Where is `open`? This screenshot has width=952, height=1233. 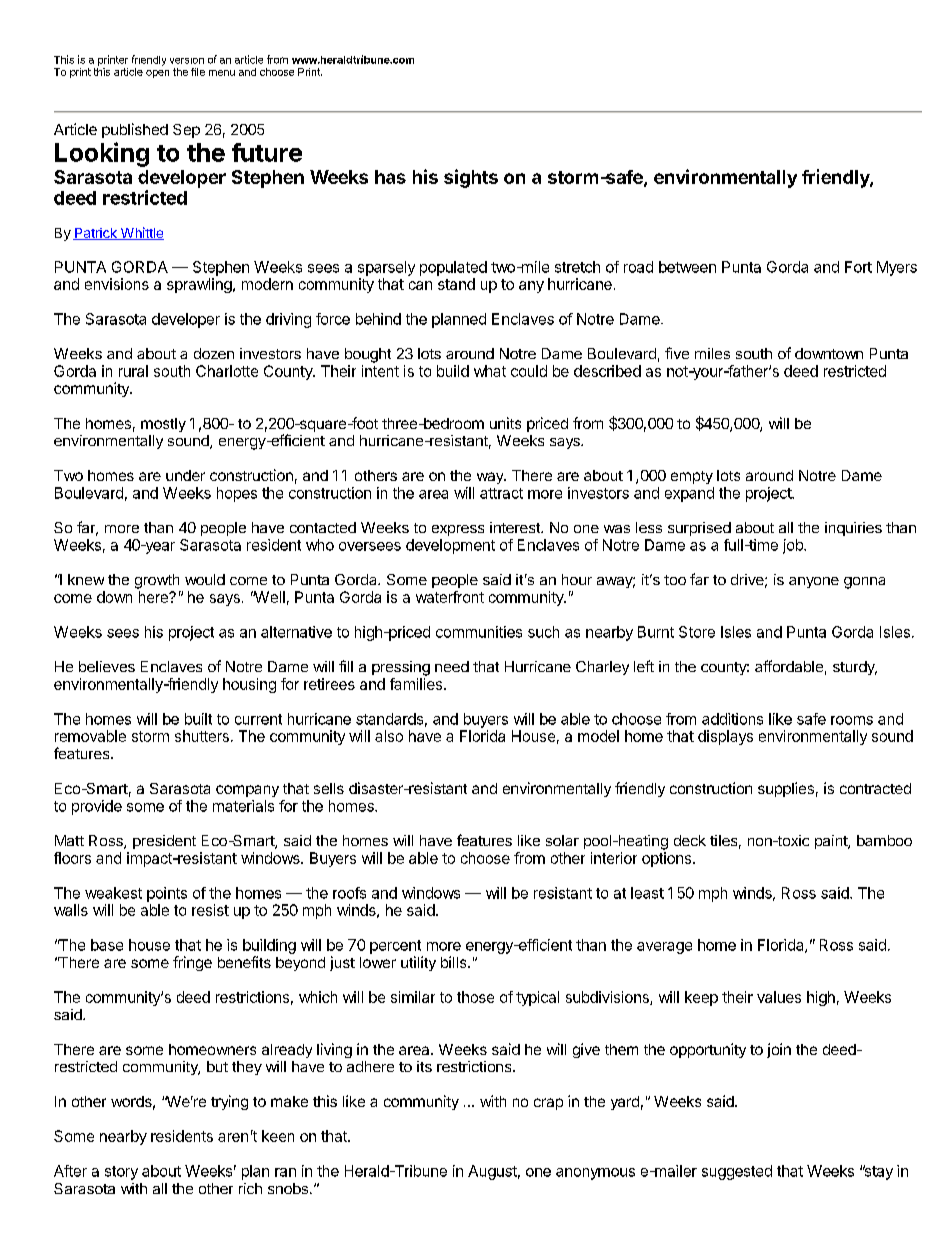
open is located at coordinates (157, 74).
